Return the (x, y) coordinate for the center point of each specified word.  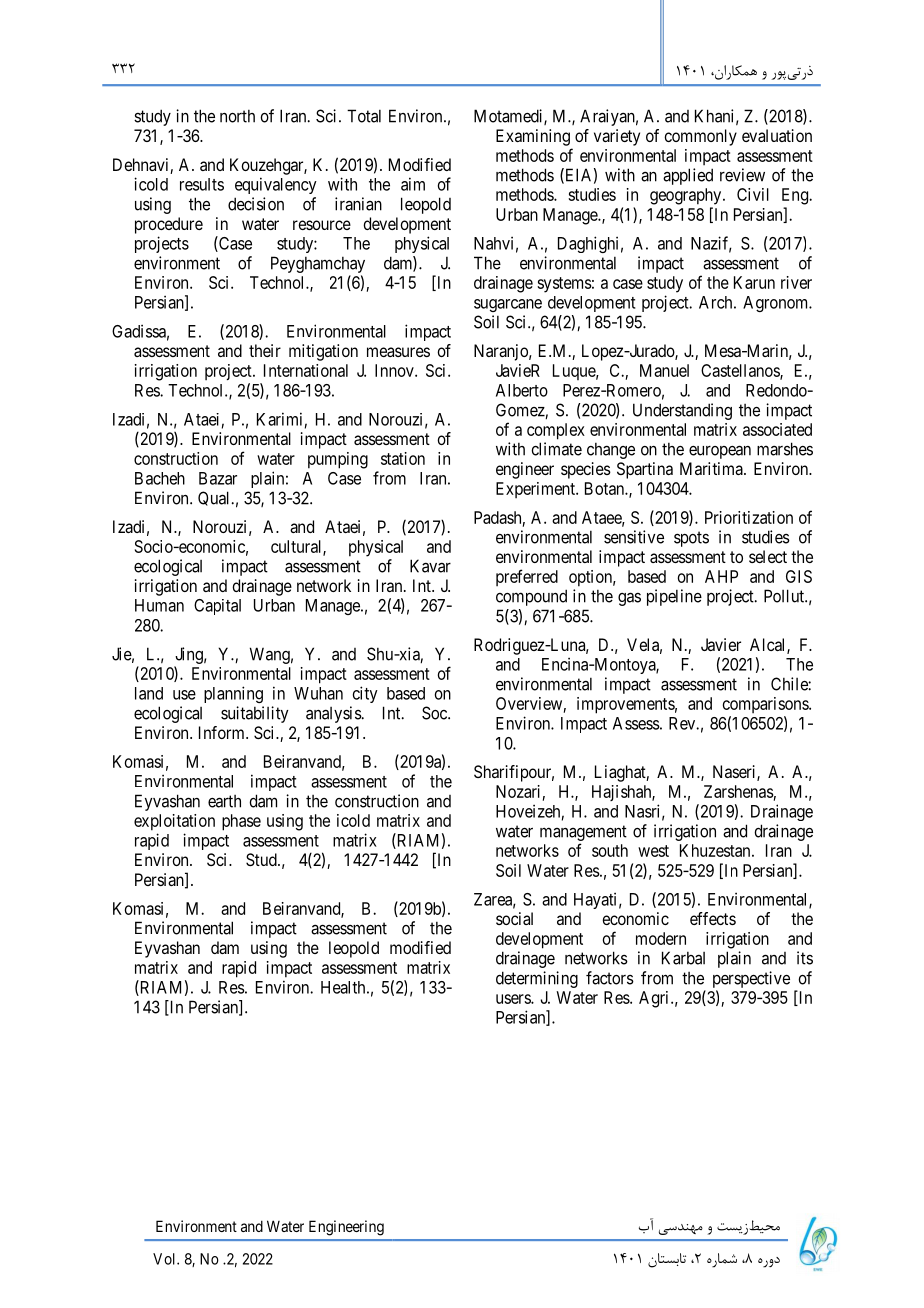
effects (713, 918)
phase (241, 822)
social (514, 918)
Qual (215, 498)
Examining (533, 137)
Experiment (536, 490)
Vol (165, 1259)
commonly (700, 137)
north (237, 116)
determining (537, 979)
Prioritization (749, 517)
